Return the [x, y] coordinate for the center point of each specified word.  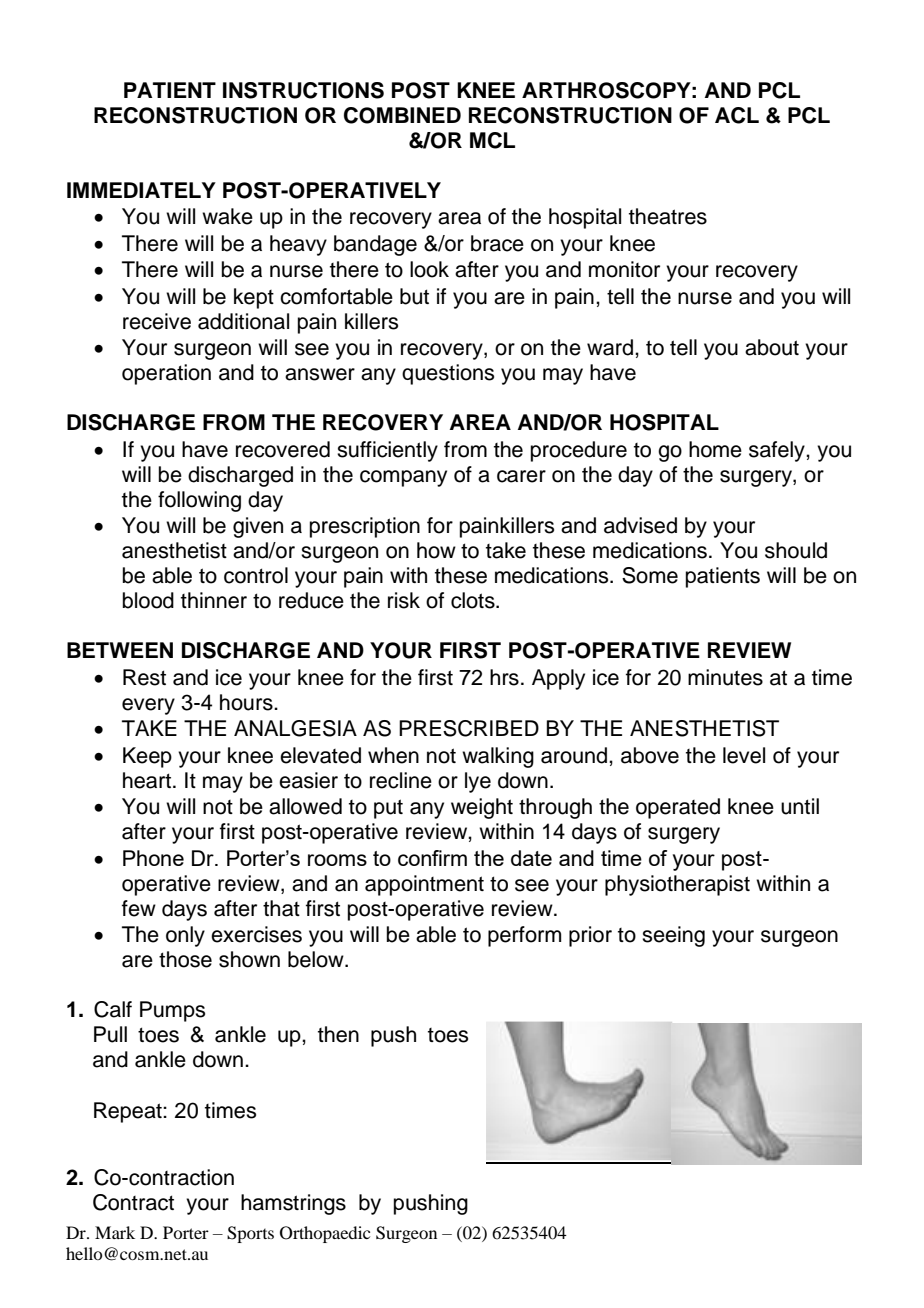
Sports [250, 1234]
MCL [492, 140]
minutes [725, 677]
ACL [737, 115]
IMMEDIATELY [141, 190]
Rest [144, 677]
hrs [504, 677]
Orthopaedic [325, 1234]
